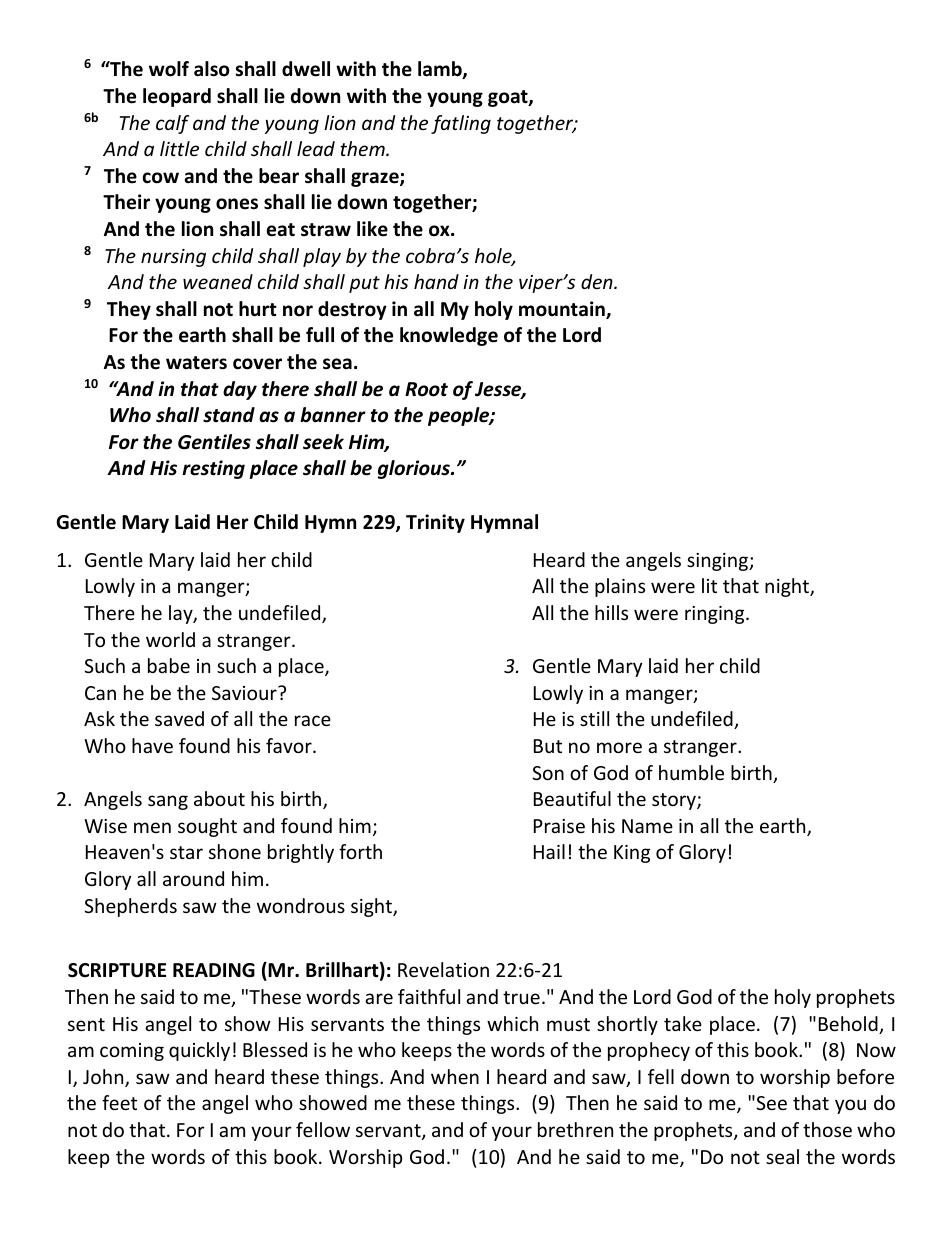 This page has width=952, height=1233. I want to click on den, so click(598, 281).
